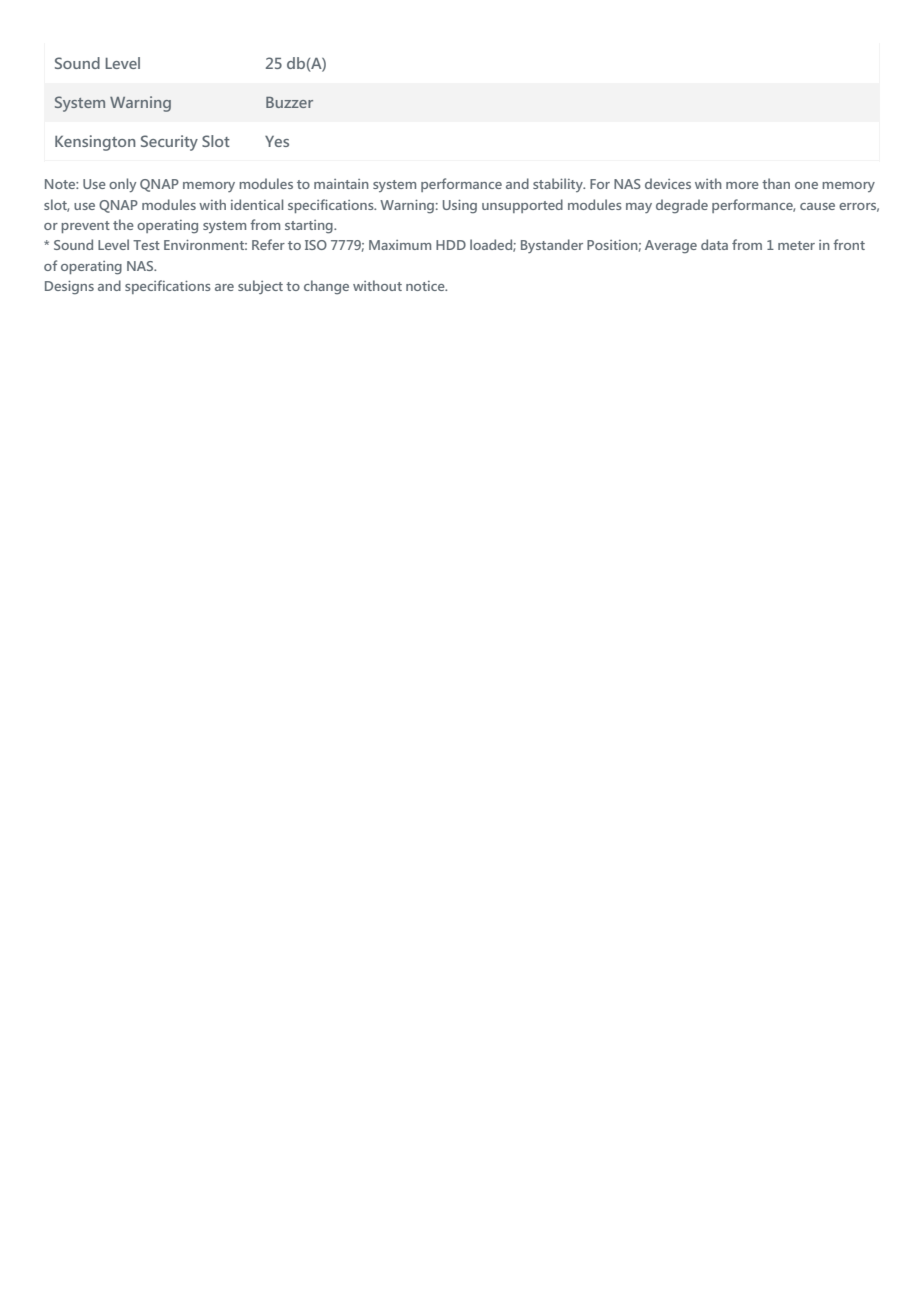 The width and height of the image is (924, 1308). Describe the element at coordinates (277, 141) in the image. I see `Yes` at that location.
